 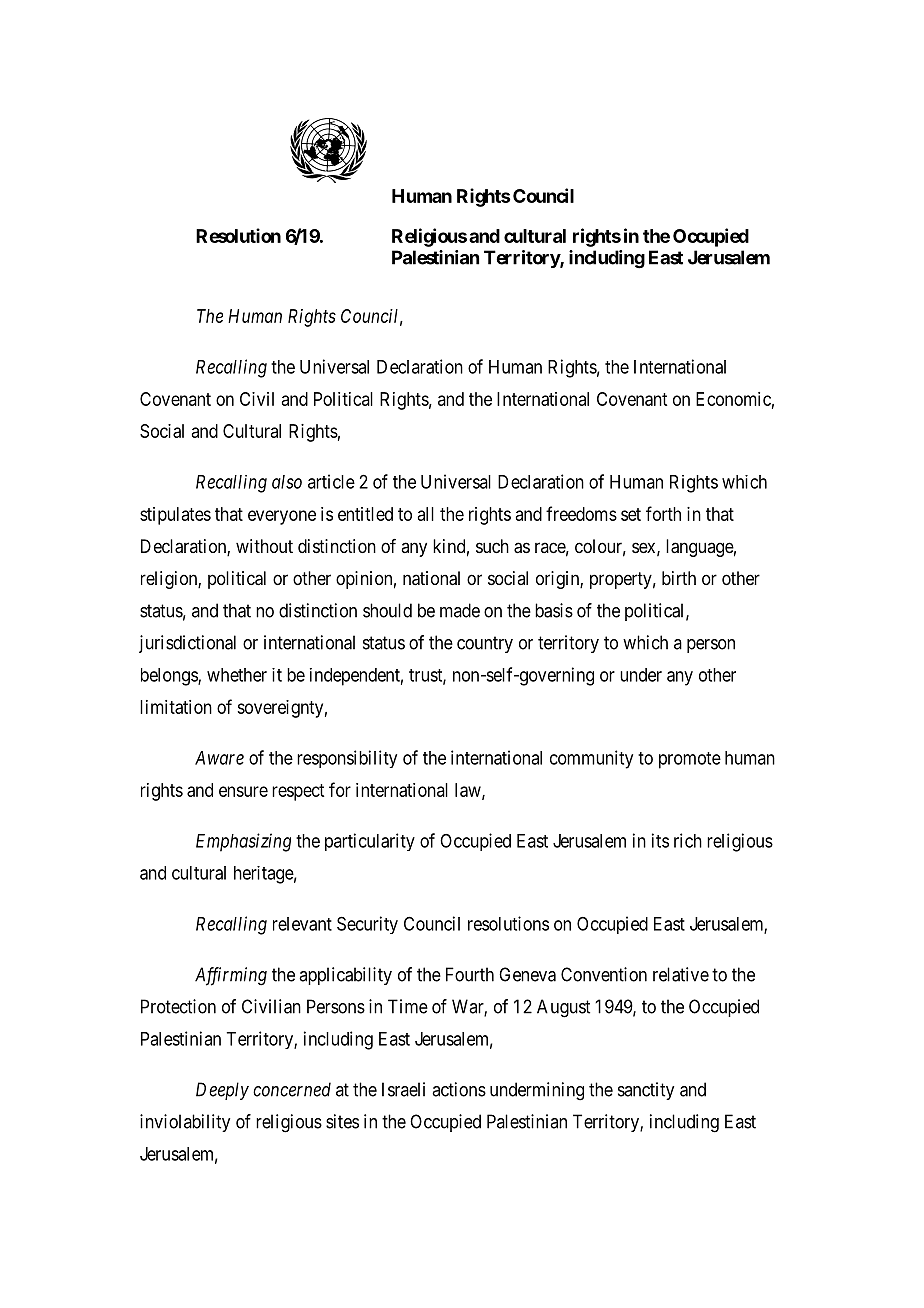 I want to click on particularity, so click(x=370, y=842).
